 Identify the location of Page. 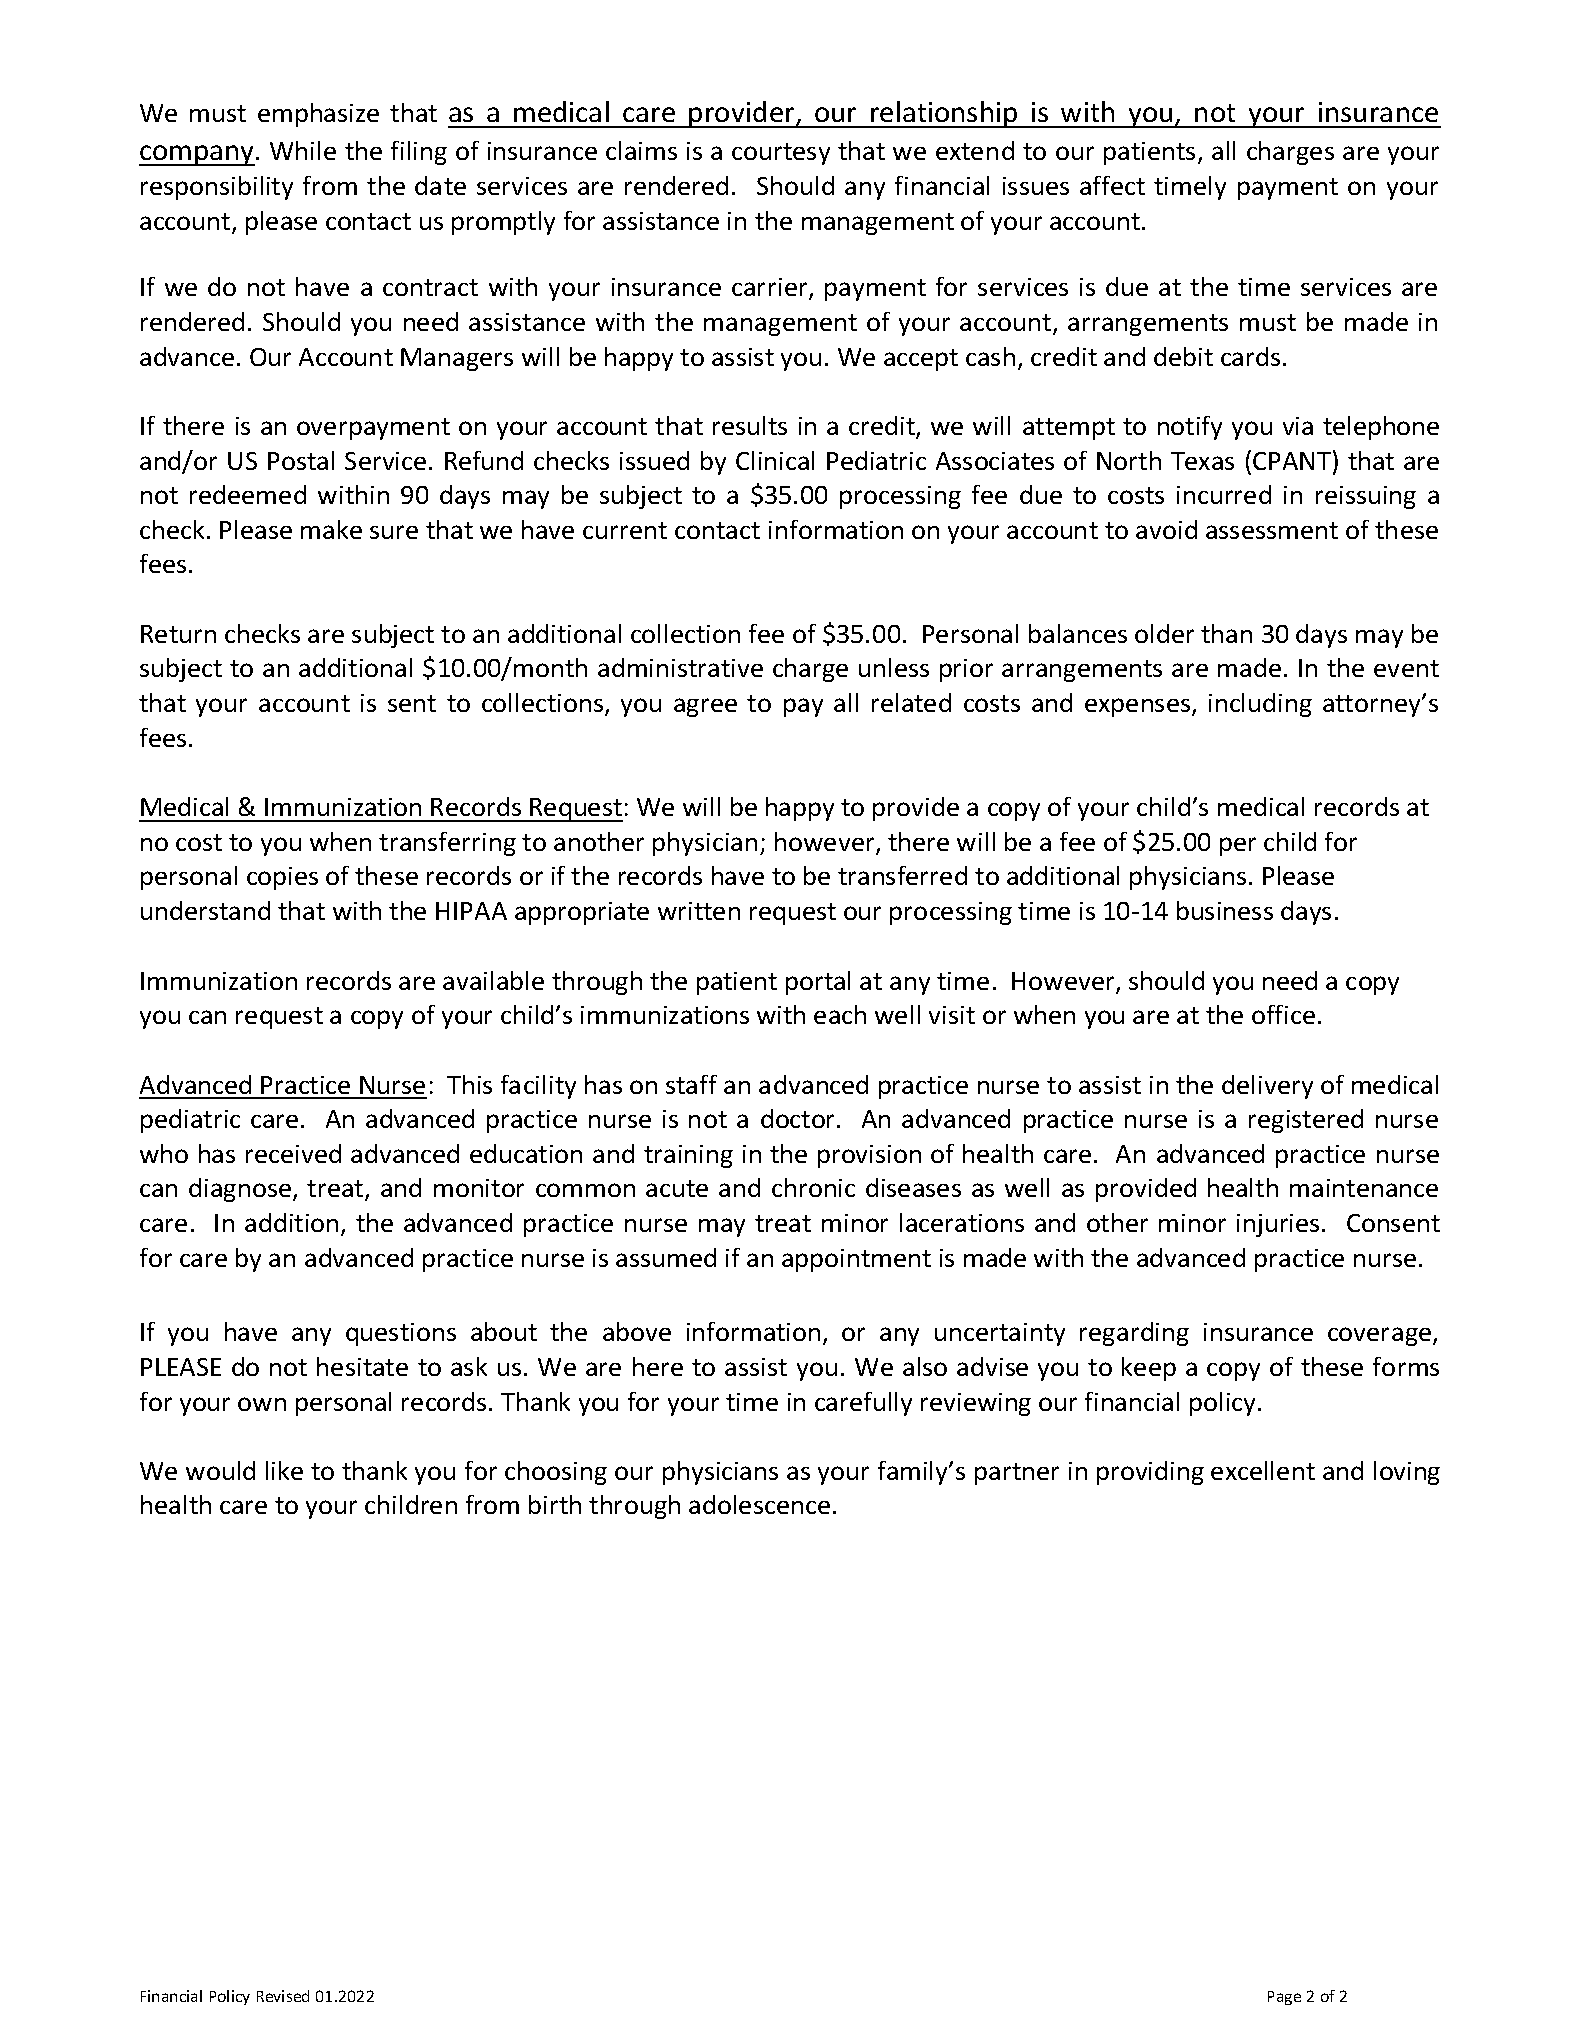
(1284, 1998).
